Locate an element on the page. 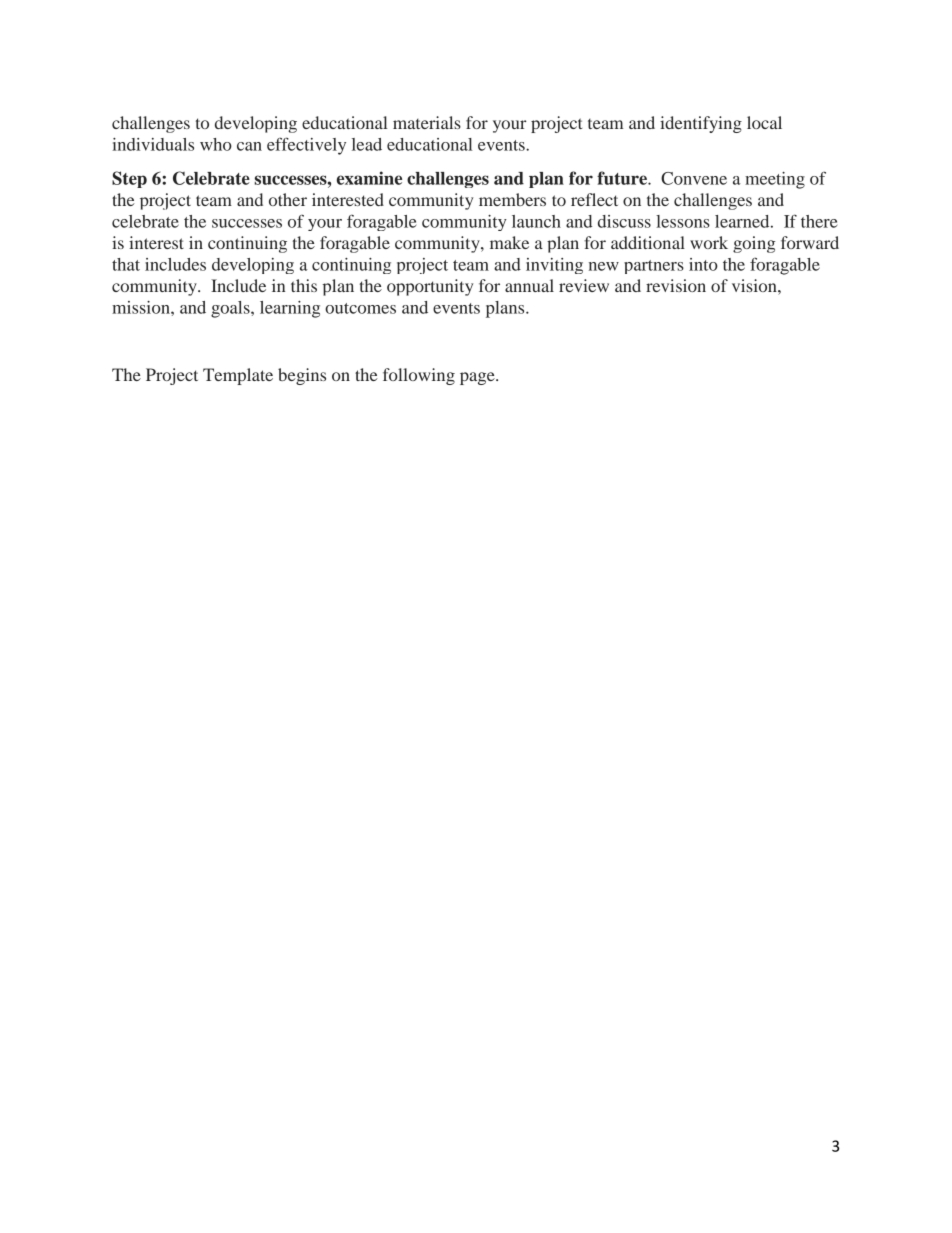 Image resolution: width=952 pixels, height=1233 pixels. opportunity is located at coordinates (430, 287).
